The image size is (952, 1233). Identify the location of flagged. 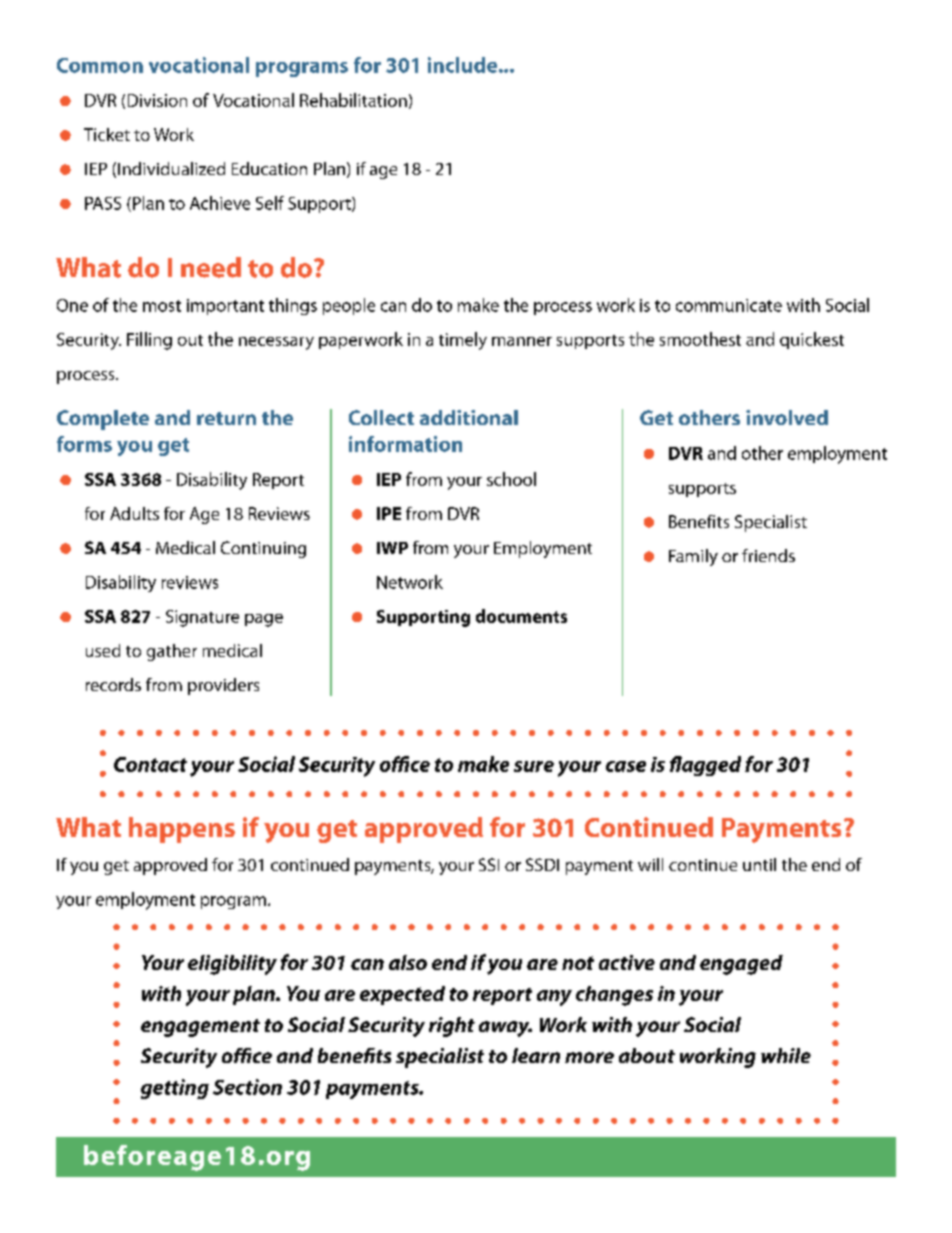
(705, 766).
